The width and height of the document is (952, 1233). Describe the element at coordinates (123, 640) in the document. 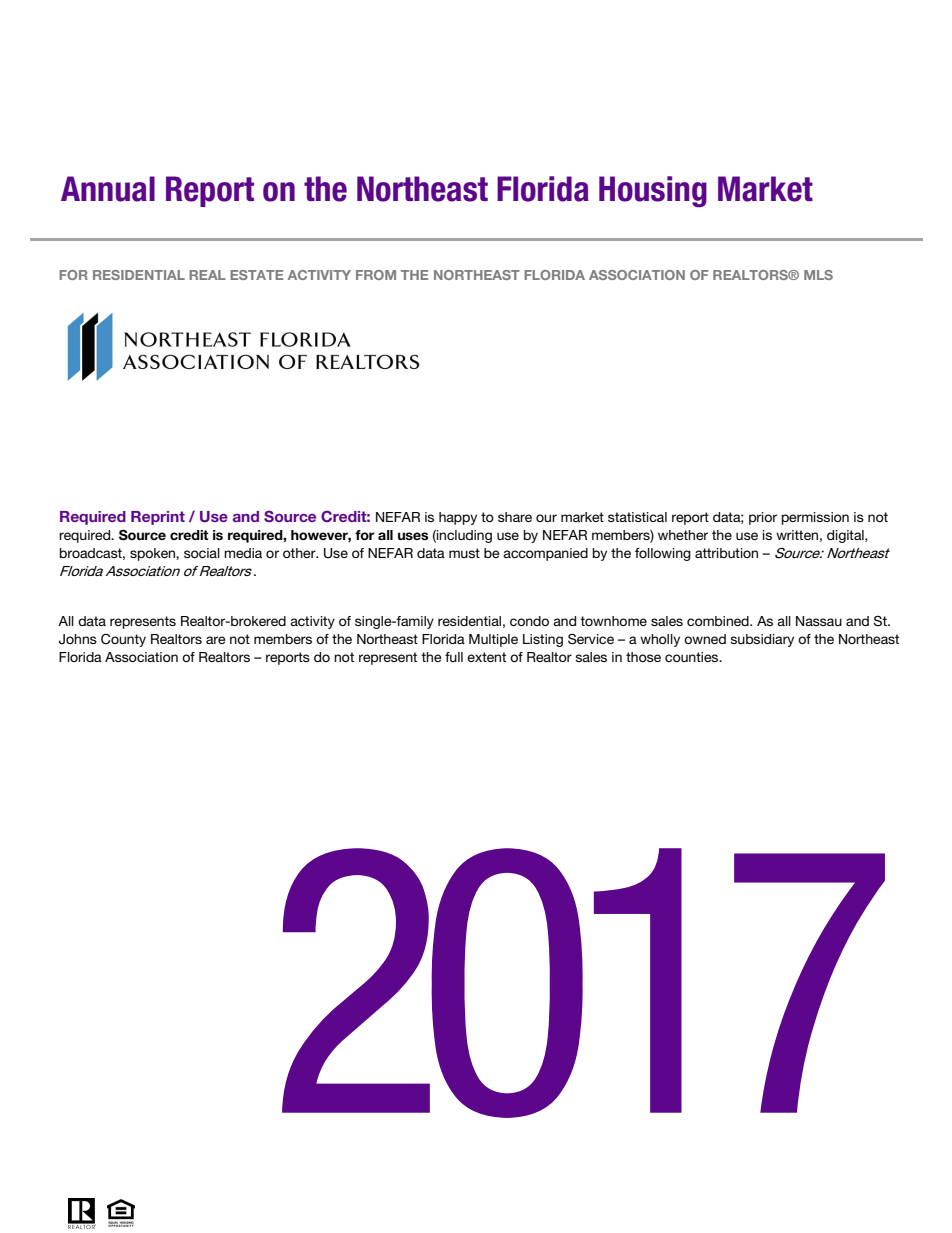

I see `County` at that location.
